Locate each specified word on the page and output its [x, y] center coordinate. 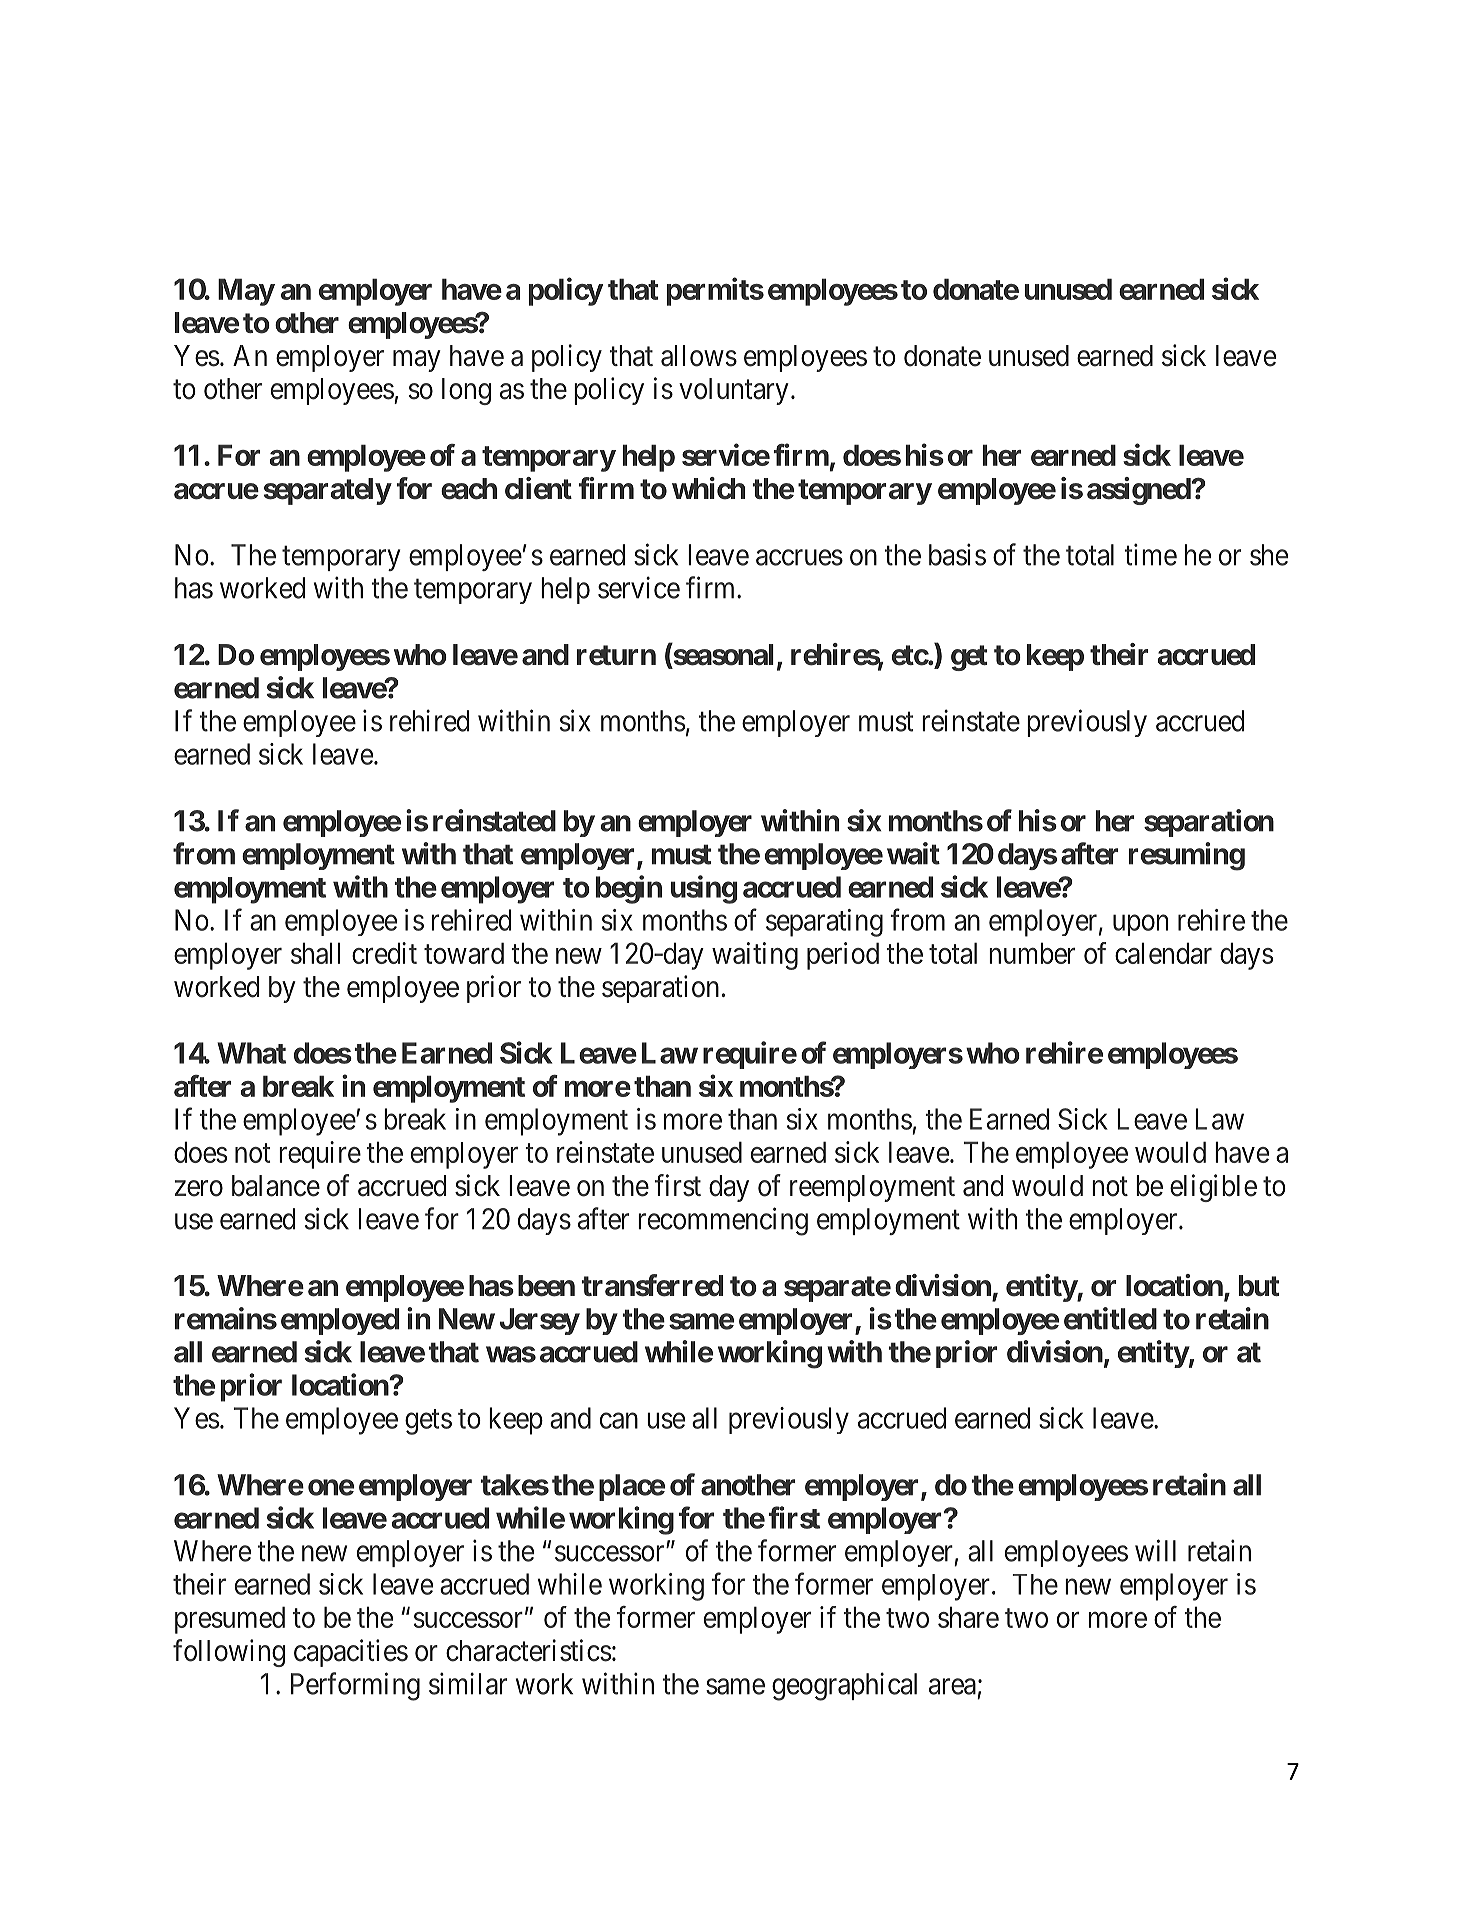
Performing [355, 1686]
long [466, 391]
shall [315, 953]
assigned [1139, 491]
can [619, 1421]
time [1150, 554]
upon [1140, 925]
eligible [1213, 1188]
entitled [1110, 1318]
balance [276, 1186]
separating [824, 923]
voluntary [734, 391]
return [616, 655]
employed [340, 1321]
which [708, 488]
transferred [652, 1285]
